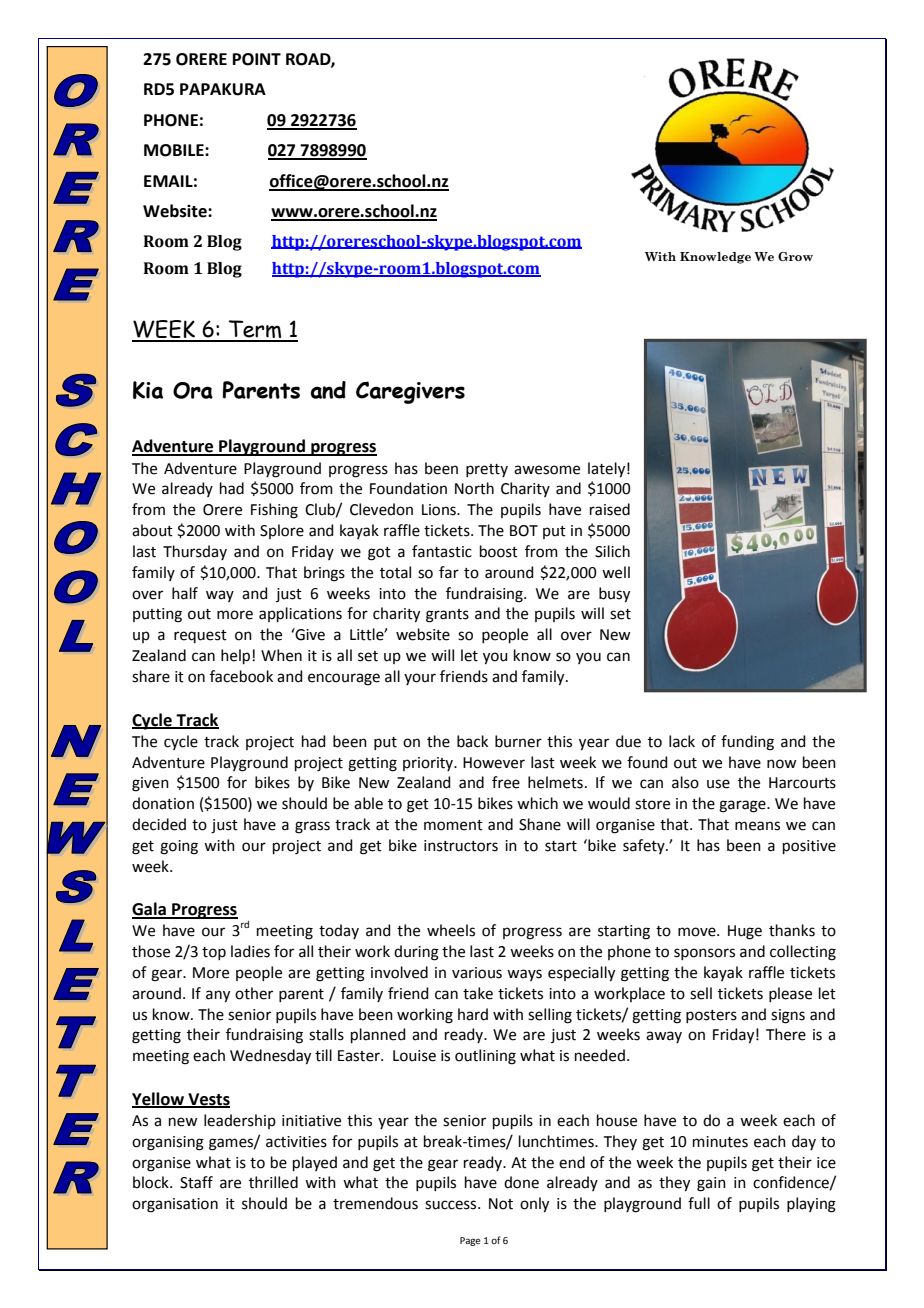 The width and height of the document is (924, 1308). What do you see at coordinates (487, 470) in the document?
I see `pretty` at bounding box center [487, 470].
